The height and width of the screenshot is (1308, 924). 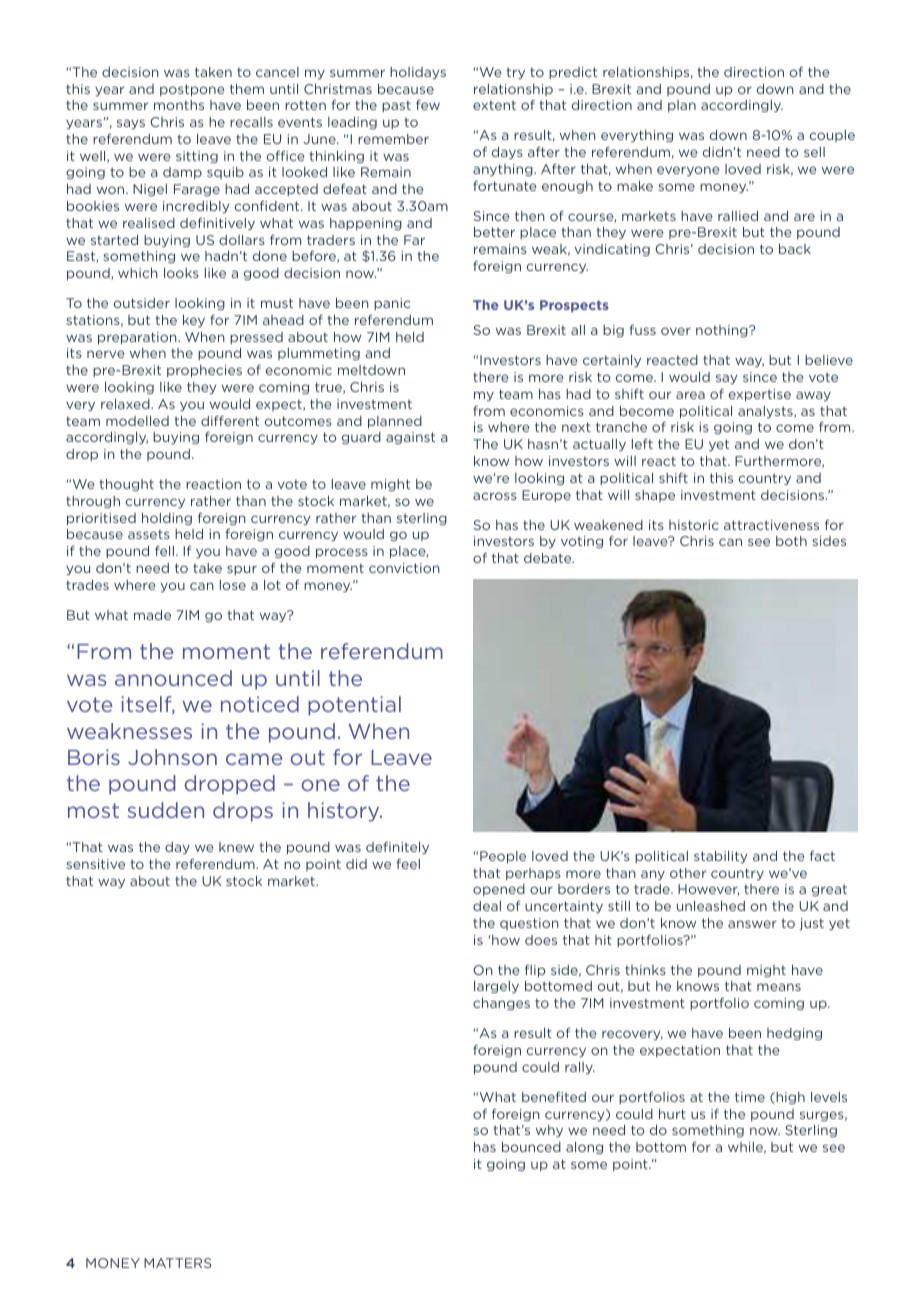 I want to click on attractiveness, so click(x=771, y=525).
